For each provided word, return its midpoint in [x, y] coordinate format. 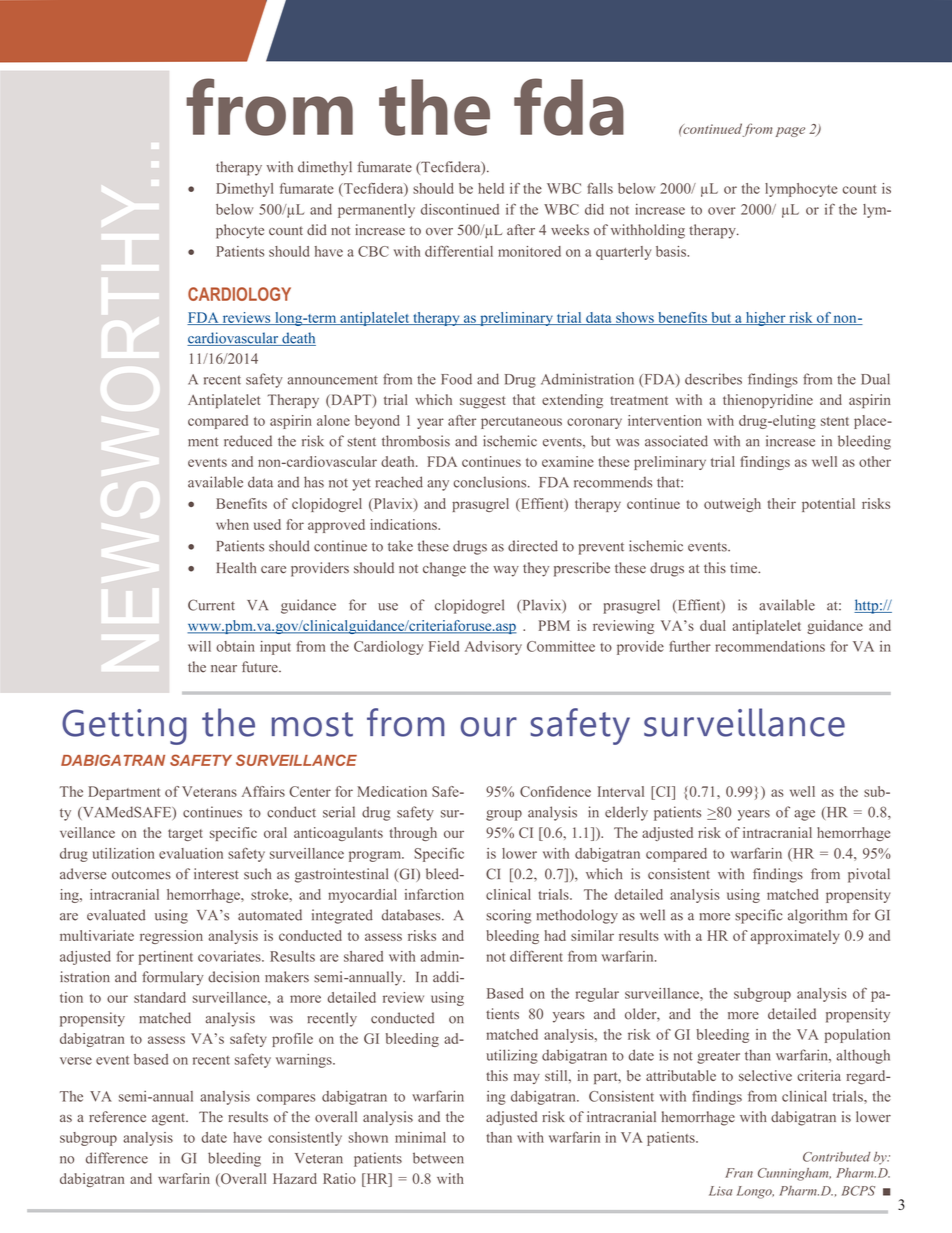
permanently [376, 211]
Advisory [493, 648]
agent [170, 1119]
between [438, 1158]
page [790, 132]
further [690, 646]
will [199, 646]
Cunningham [794, 1174]
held [491, 188]
